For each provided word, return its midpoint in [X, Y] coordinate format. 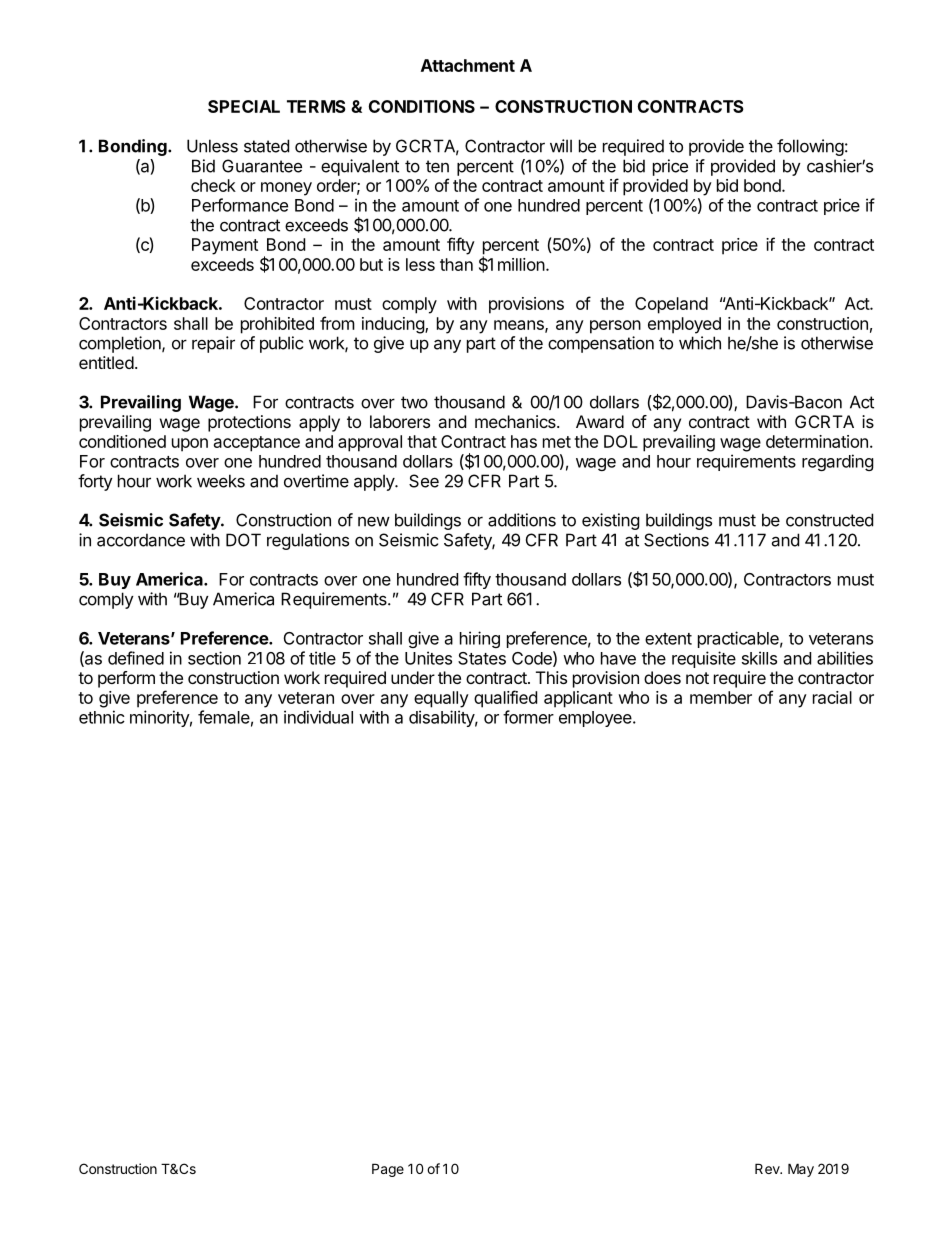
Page [388, 1170]
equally [441, 699]
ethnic [102, 717]
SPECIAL [244, 106]
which [700, 343]
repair [213, 344]
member [721, 697]
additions [522, 520]
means [520, 326]
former [528, 717]
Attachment [468, 65]
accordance [141, 540]
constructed [829, 520]
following [810, 147]
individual [318, 717]
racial [832, 697]
